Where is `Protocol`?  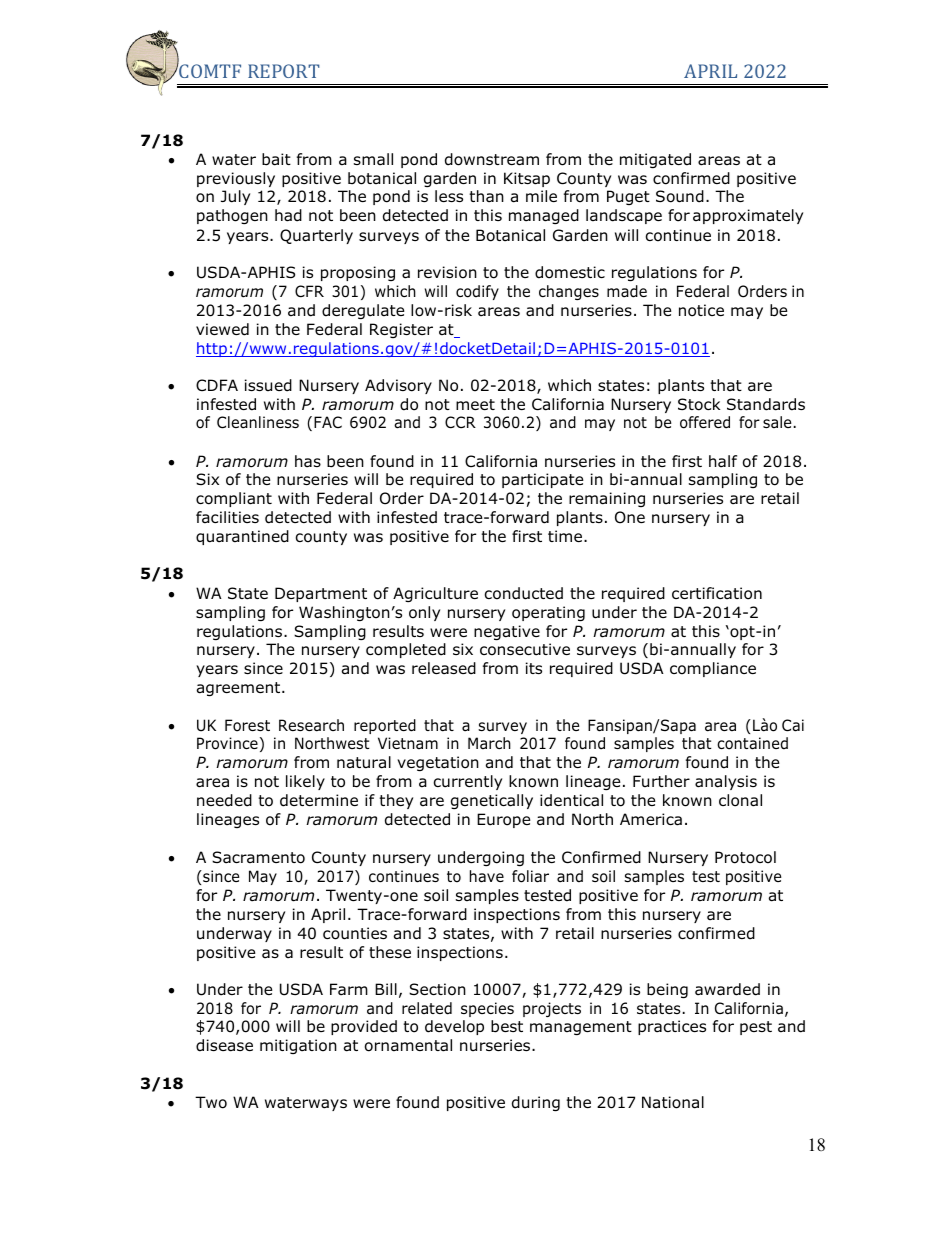 Protocol is located at coordinates (745, 857).
